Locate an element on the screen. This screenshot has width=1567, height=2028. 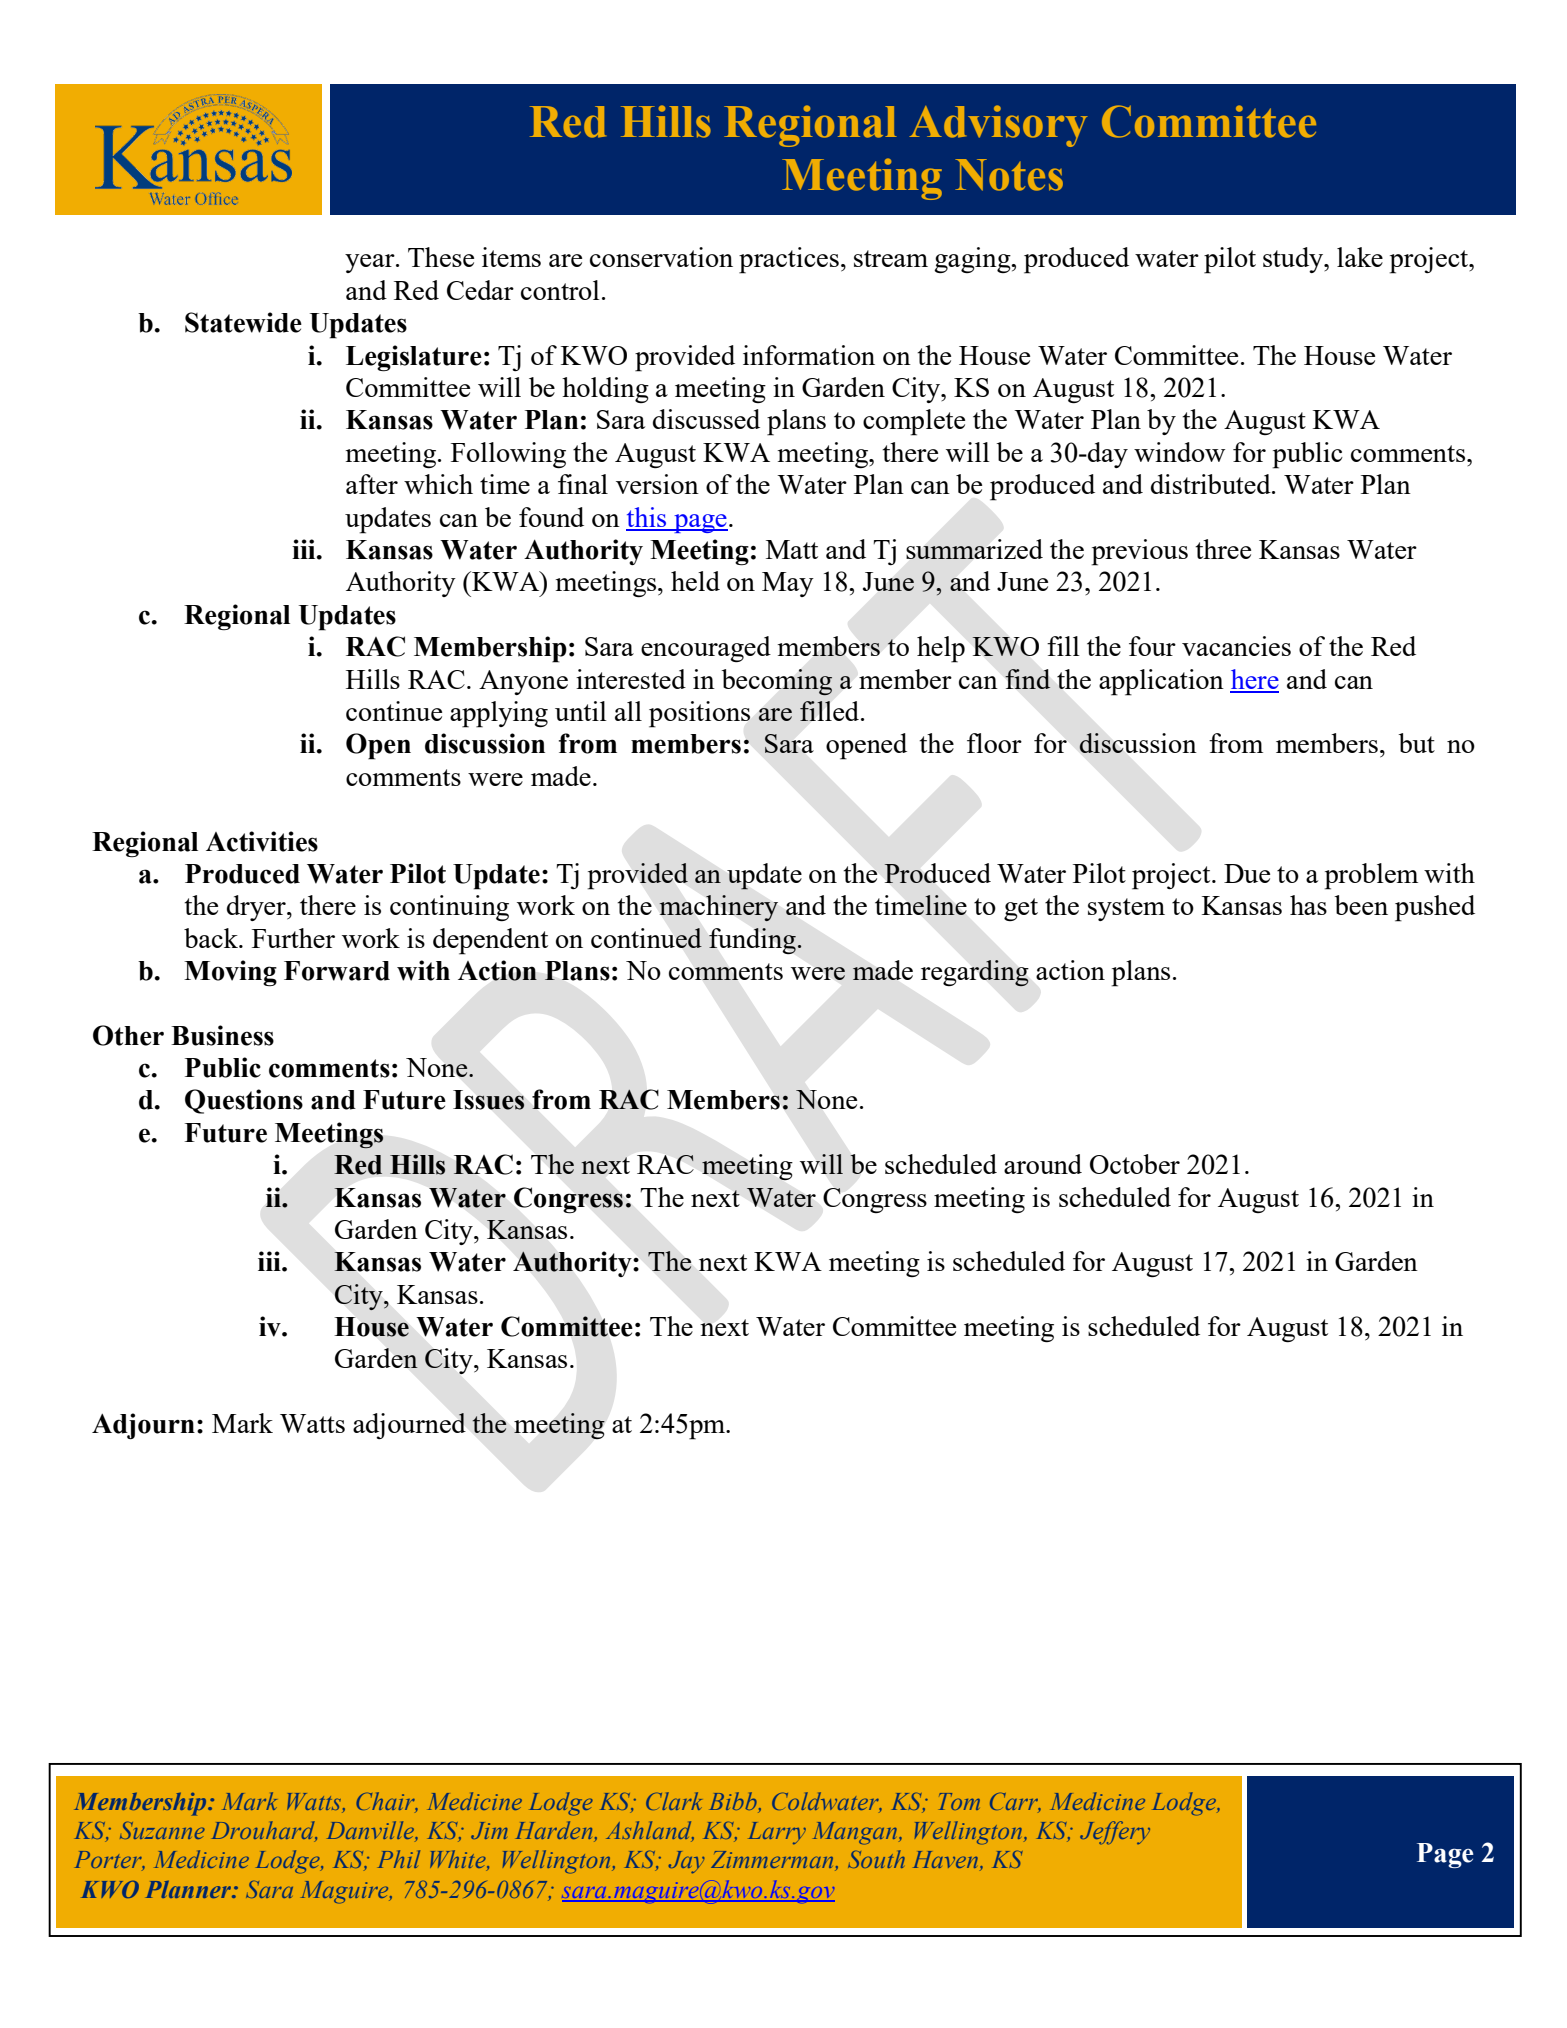
has is located at coordinates (1308, 905).
